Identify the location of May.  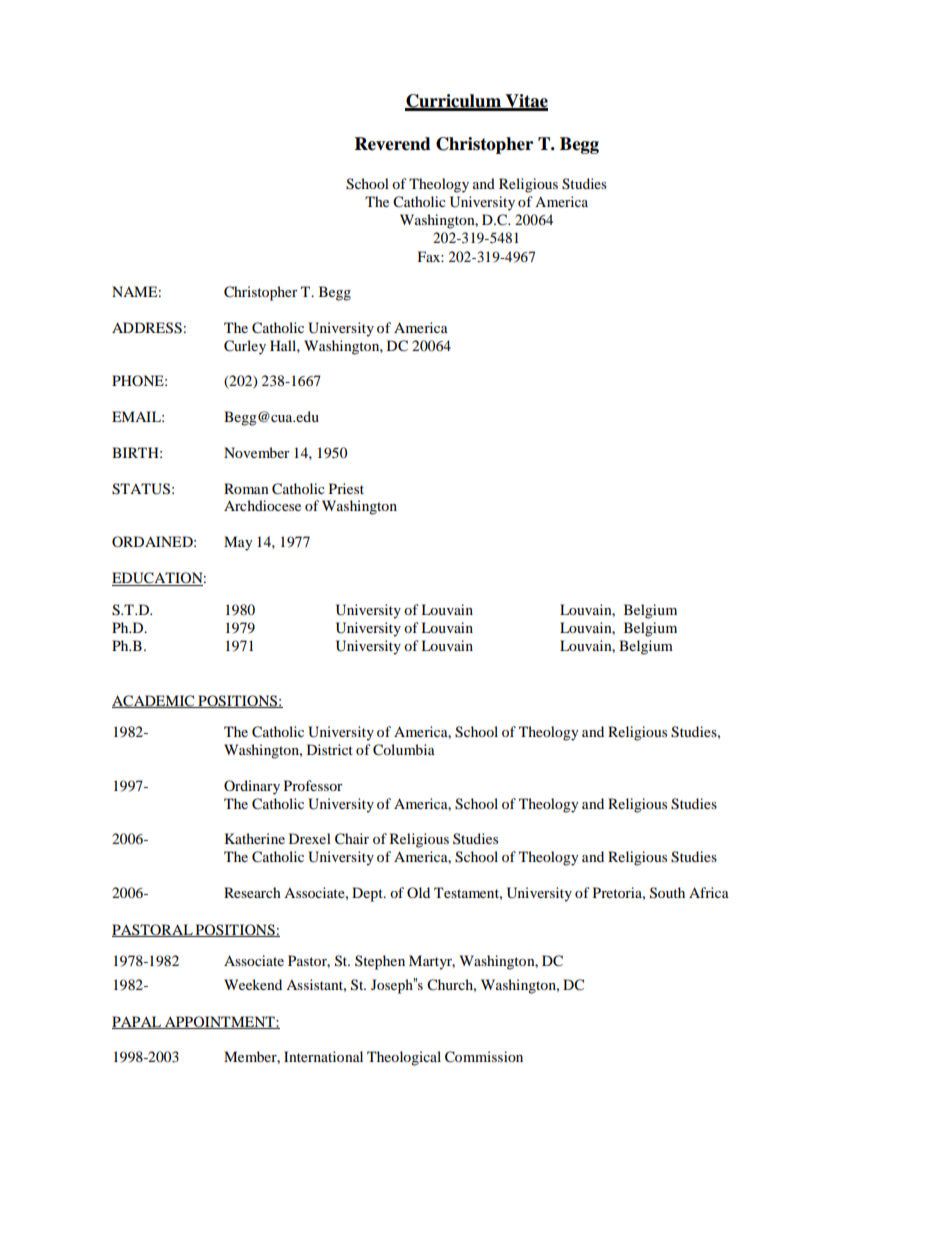
(238, 543).
